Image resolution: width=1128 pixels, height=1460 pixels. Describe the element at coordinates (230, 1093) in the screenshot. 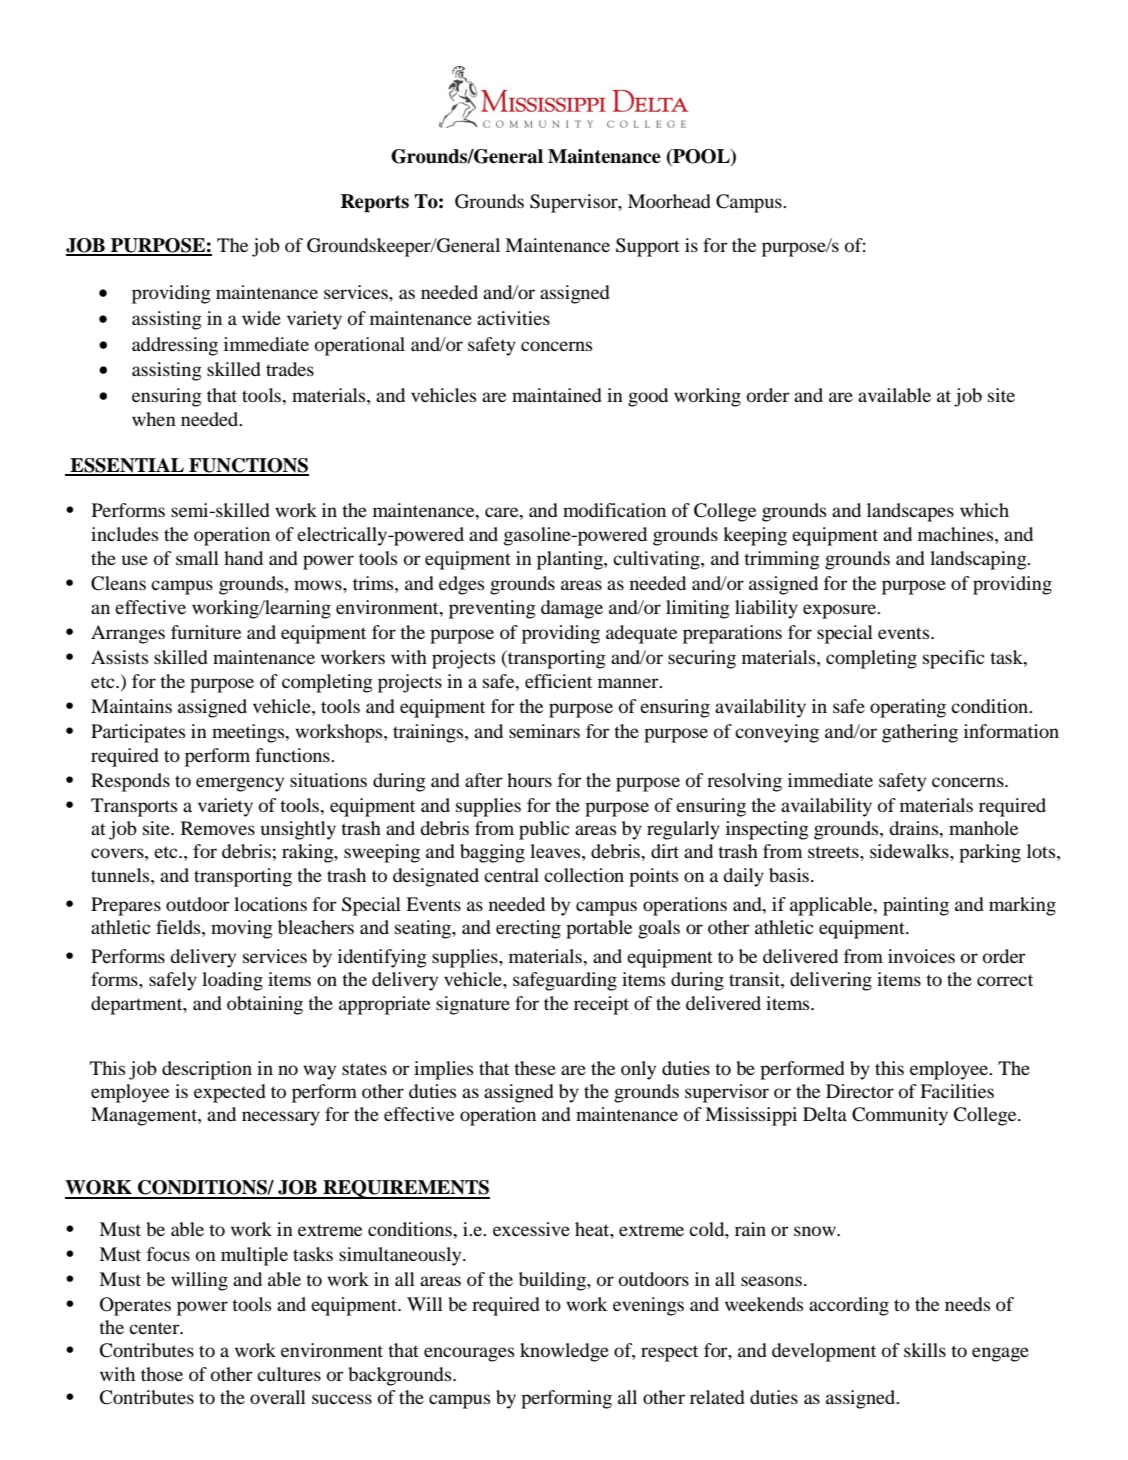

I see `expected` at that location.
